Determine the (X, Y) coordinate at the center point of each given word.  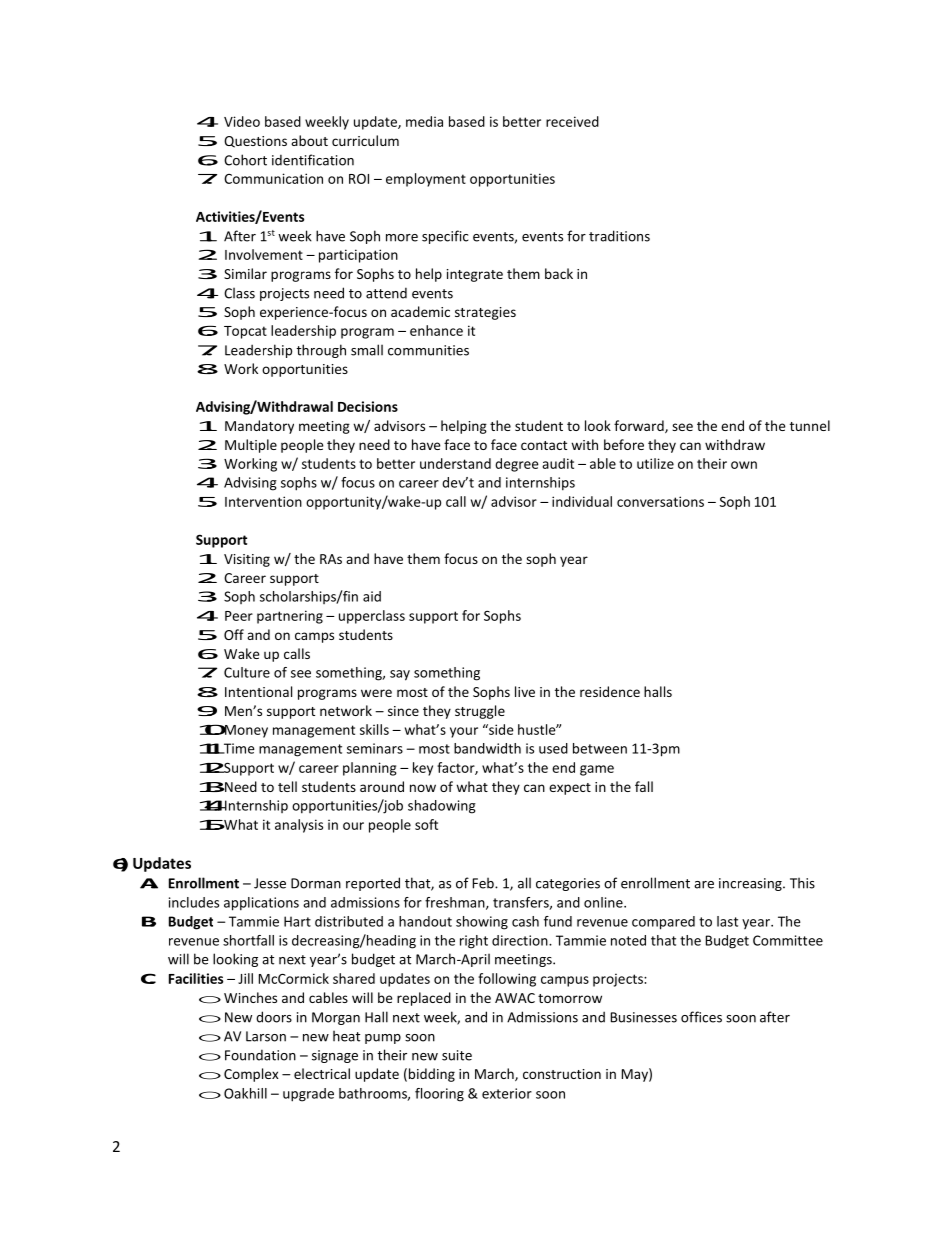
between (600, 748)
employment (426, 180)
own (744, 465)
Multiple (251, 446)
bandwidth (487, 748)
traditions (619, 236)
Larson (266, 1036)
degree (517, 465)
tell (287, 786)
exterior (507, 1093)
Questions (255, 142)
